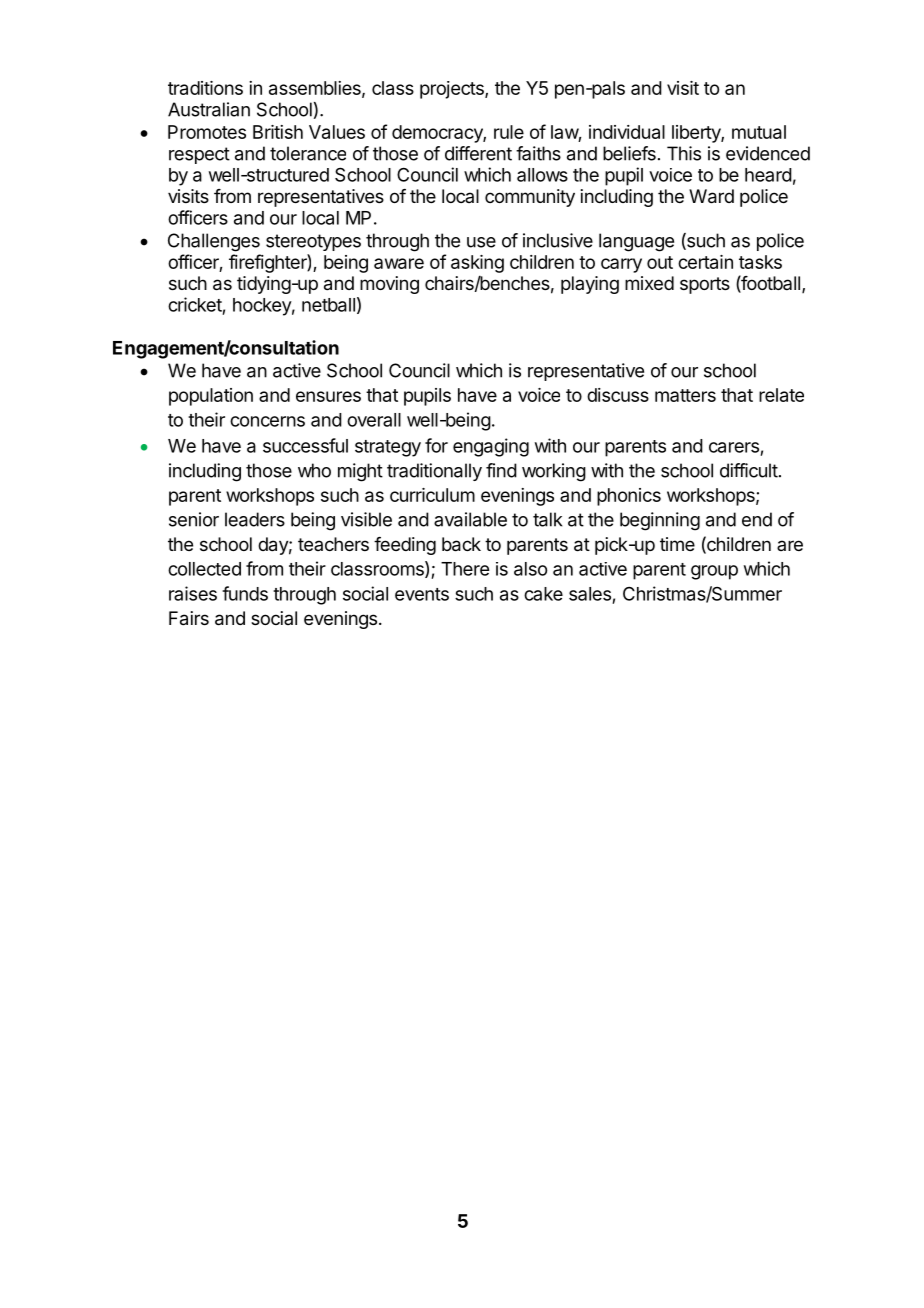 The width and height of the image is (924, 1308). What do you see at coordinates (759, 132) in the image?
I see `mutual` at bounding box center [759, 132].
